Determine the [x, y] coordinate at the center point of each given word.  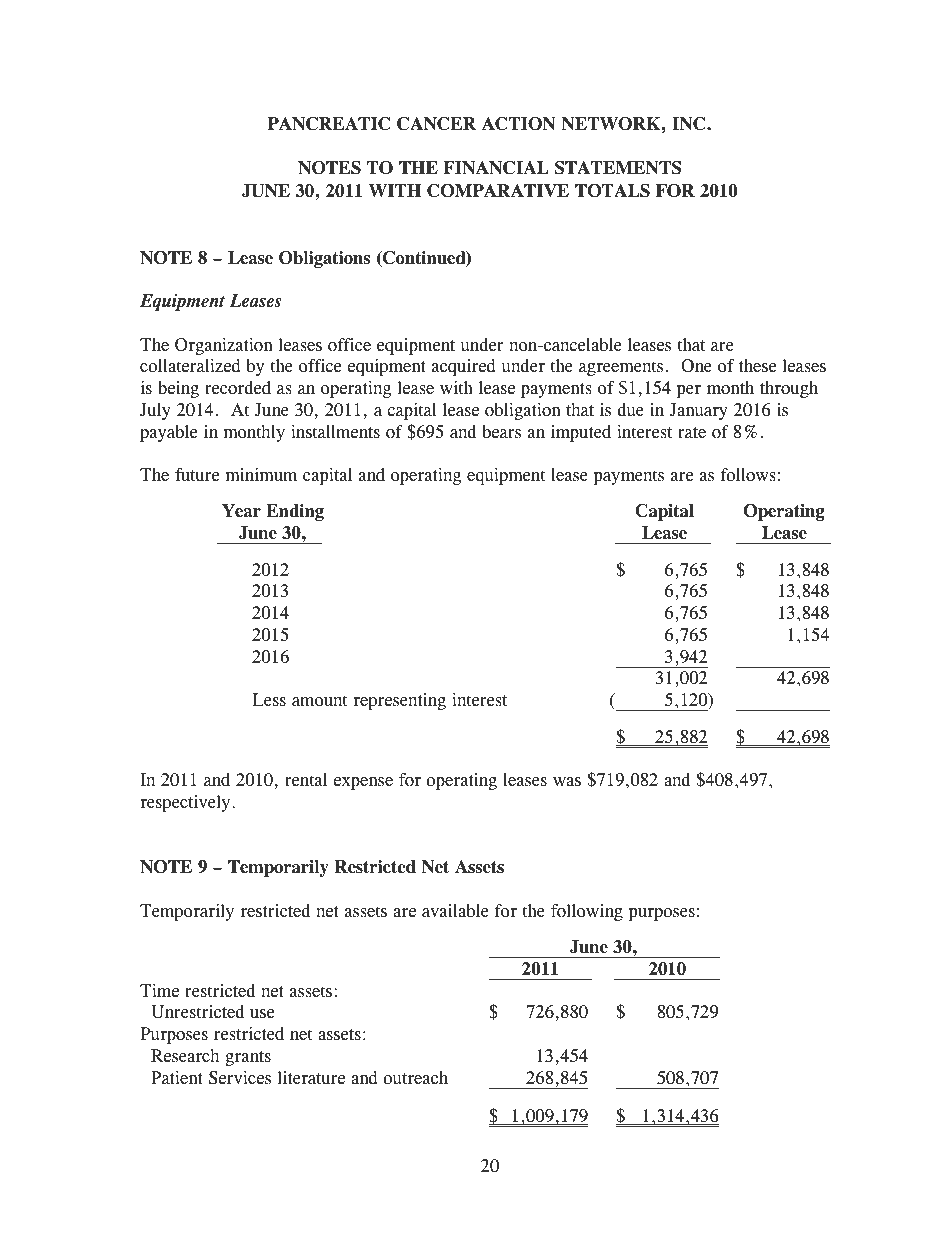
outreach [415, 1078]
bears [501, 432]
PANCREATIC [328, 124]
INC [690, 124]
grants [248, 1058]
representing [399, 701]
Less [269, 700]
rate [692, 433]
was [567, 782]
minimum [261, 475]
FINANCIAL [496, 168]
